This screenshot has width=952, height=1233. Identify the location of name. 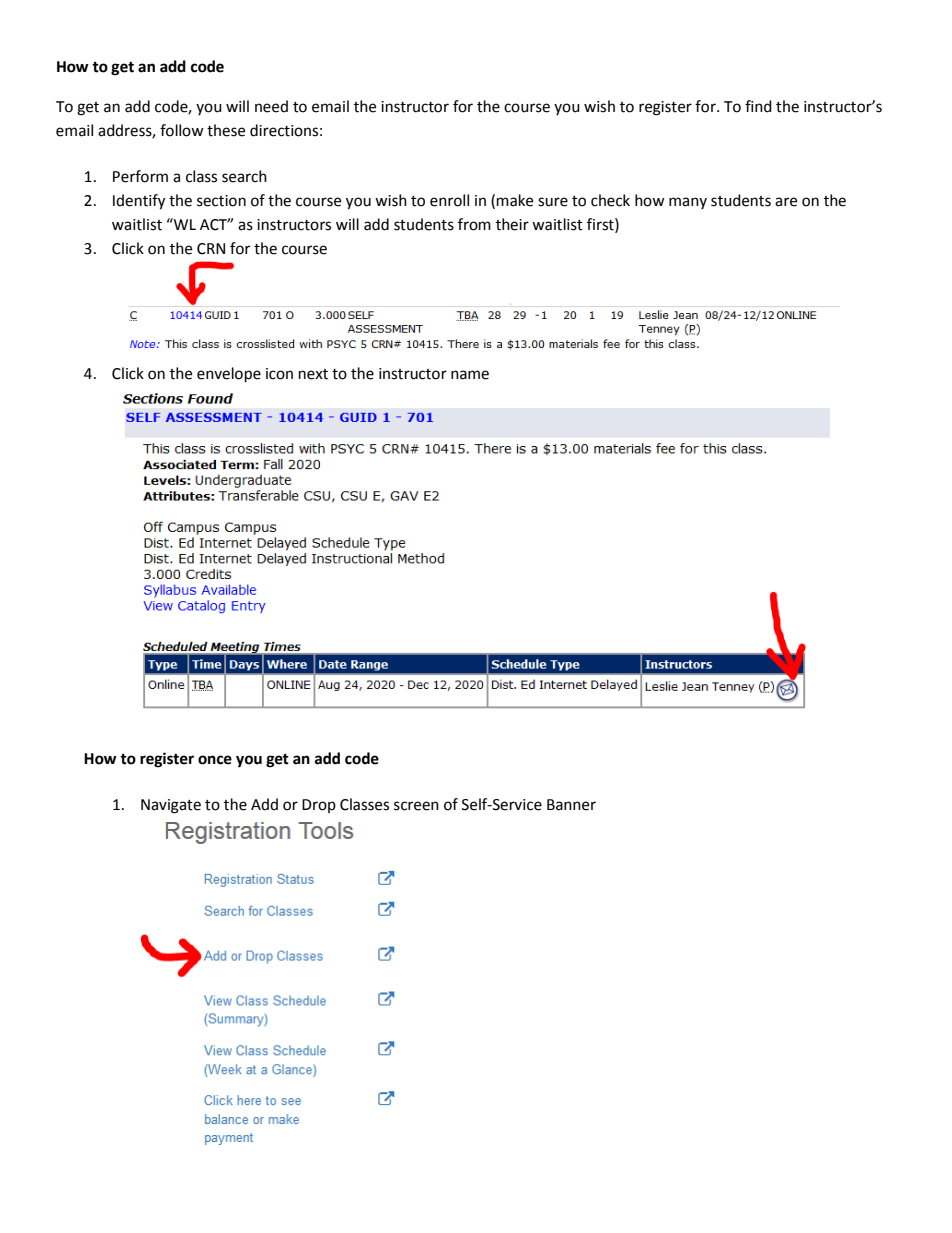
(470, 375).
